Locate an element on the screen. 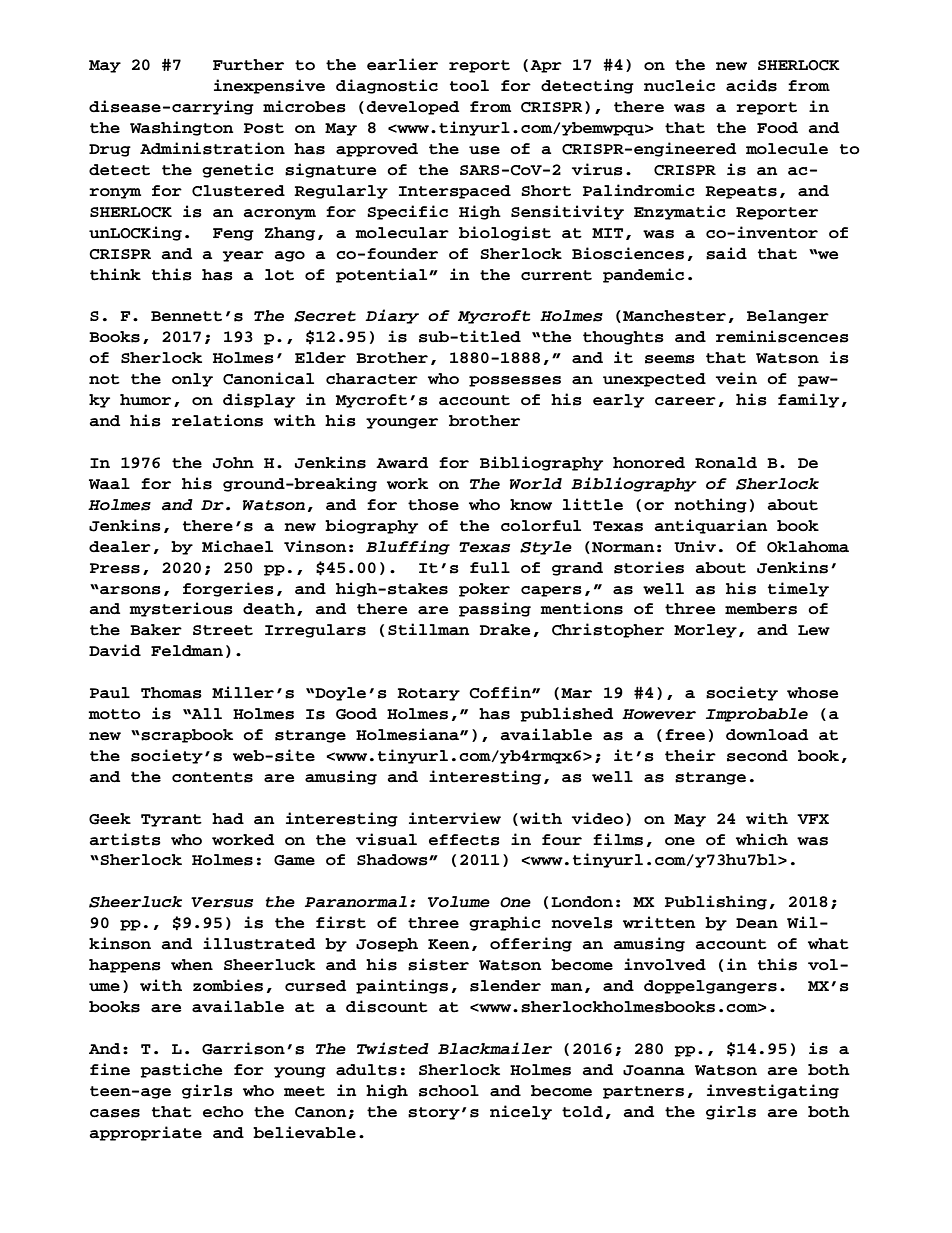  Tyrant is located at coordinates (171, 820).
